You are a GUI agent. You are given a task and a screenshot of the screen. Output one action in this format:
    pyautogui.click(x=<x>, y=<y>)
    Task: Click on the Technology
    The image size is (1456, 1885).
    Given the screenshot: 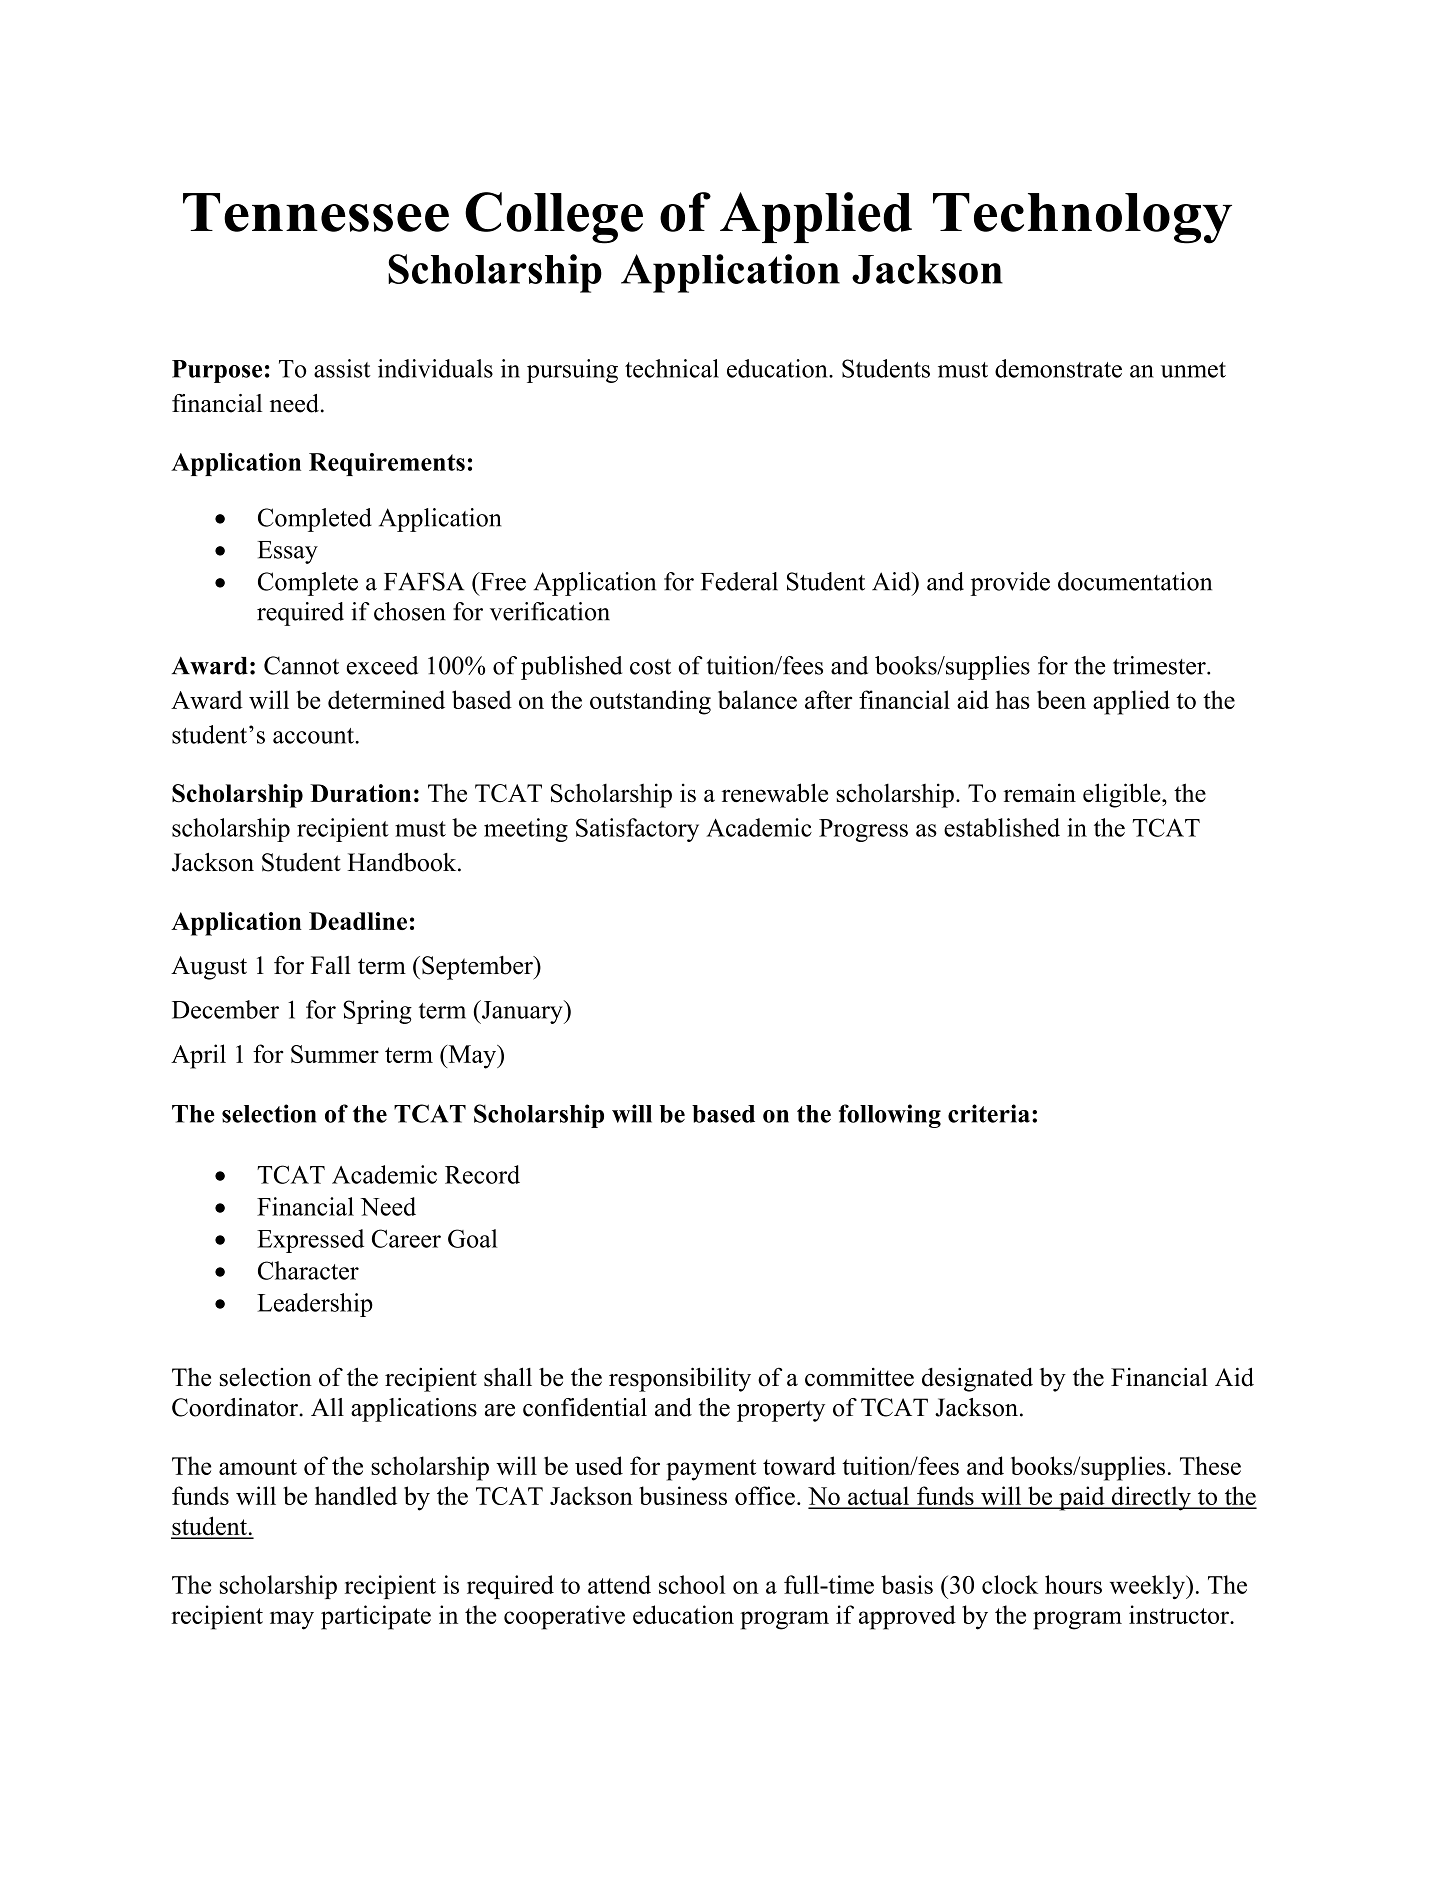 What is the action you would take?
    pyautogui.click(x=1082, y=218)
